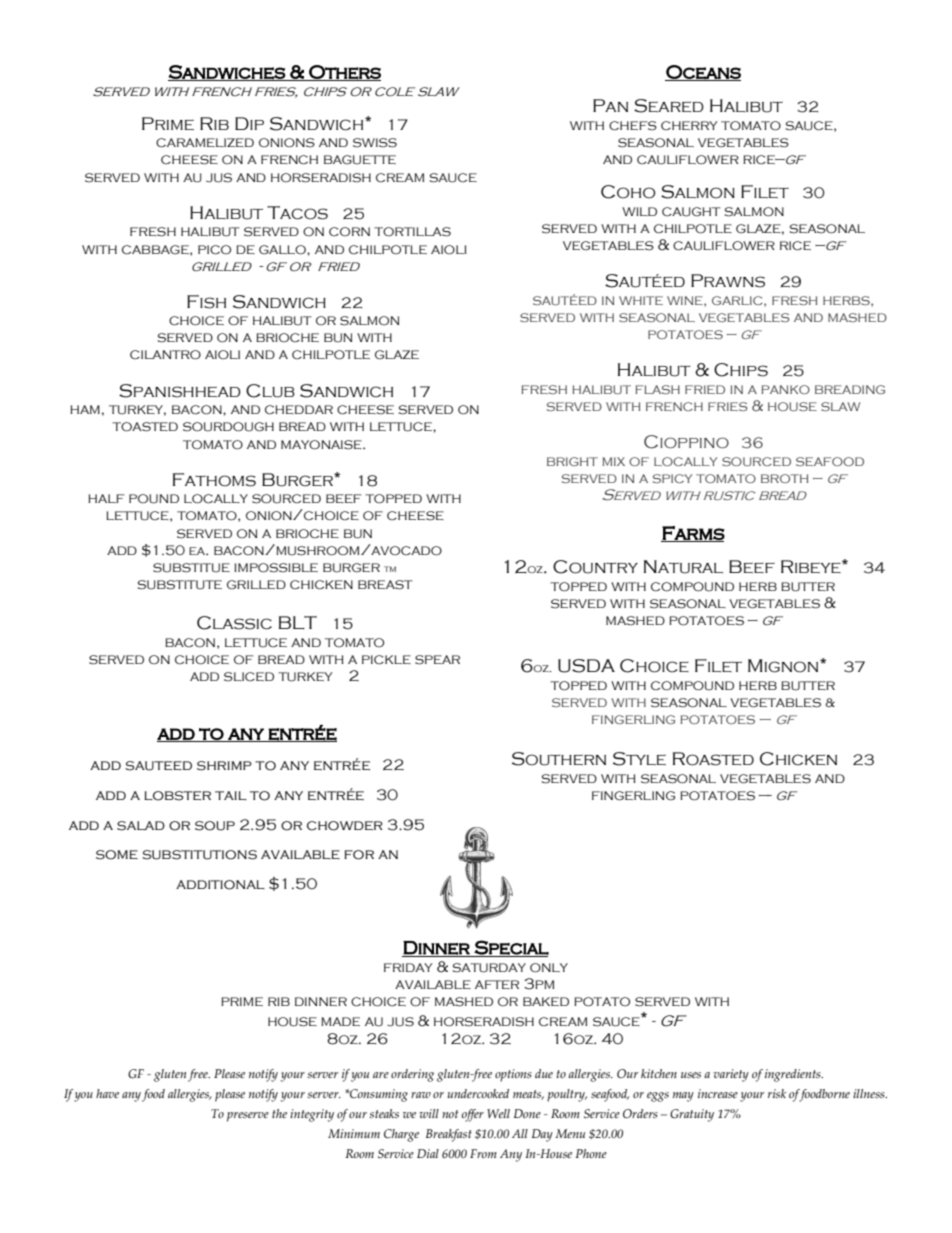  I want to click on Farms, so click(693, 534).
